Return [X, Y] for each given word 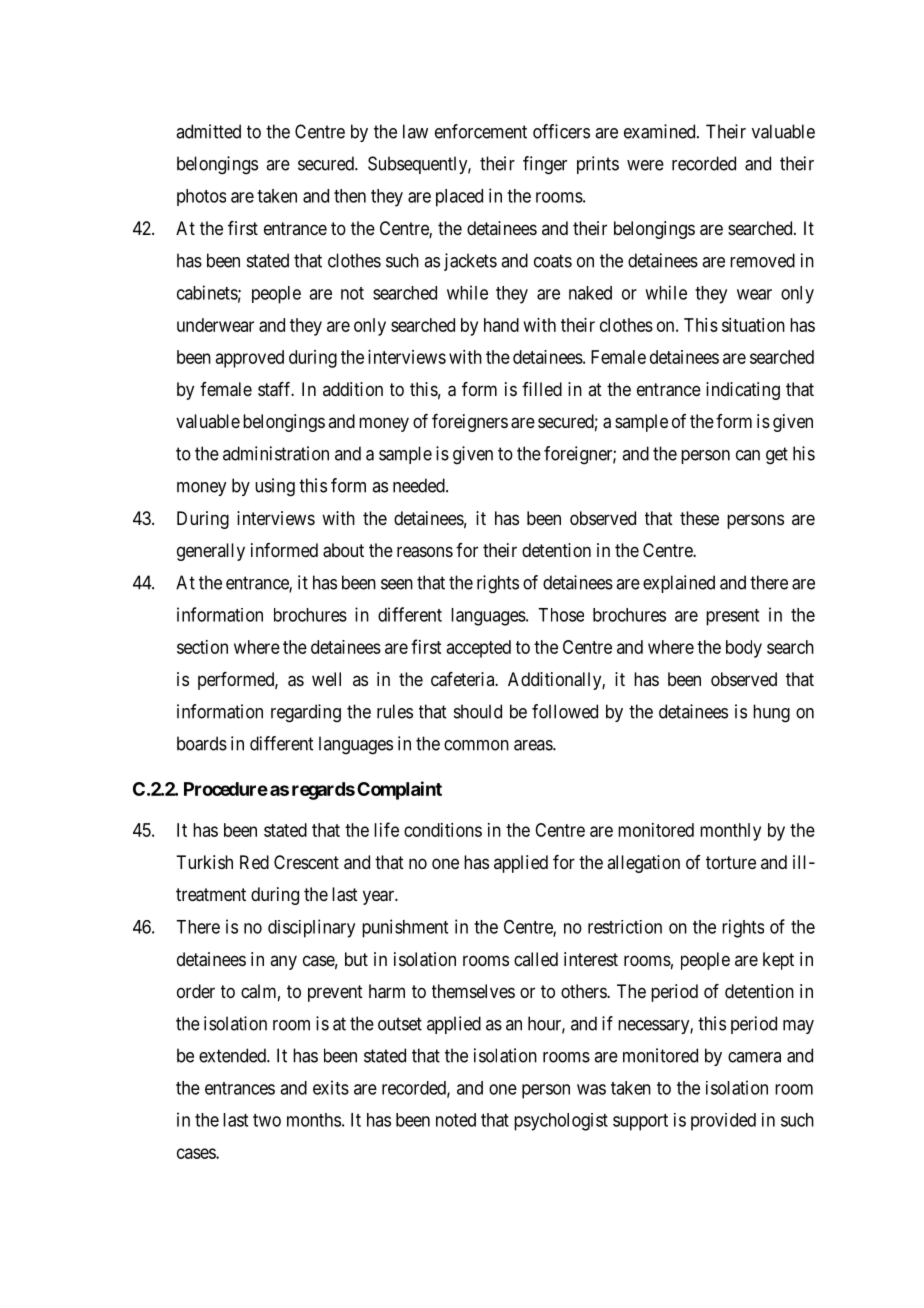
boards [202, 743]
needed [420, 485]
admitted [208, 131]
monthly [730, 832]
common [476, 745]
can [748, 455]
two [267, 1120]
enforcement [481, 131]
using [275, 487]
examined [661, 131]
